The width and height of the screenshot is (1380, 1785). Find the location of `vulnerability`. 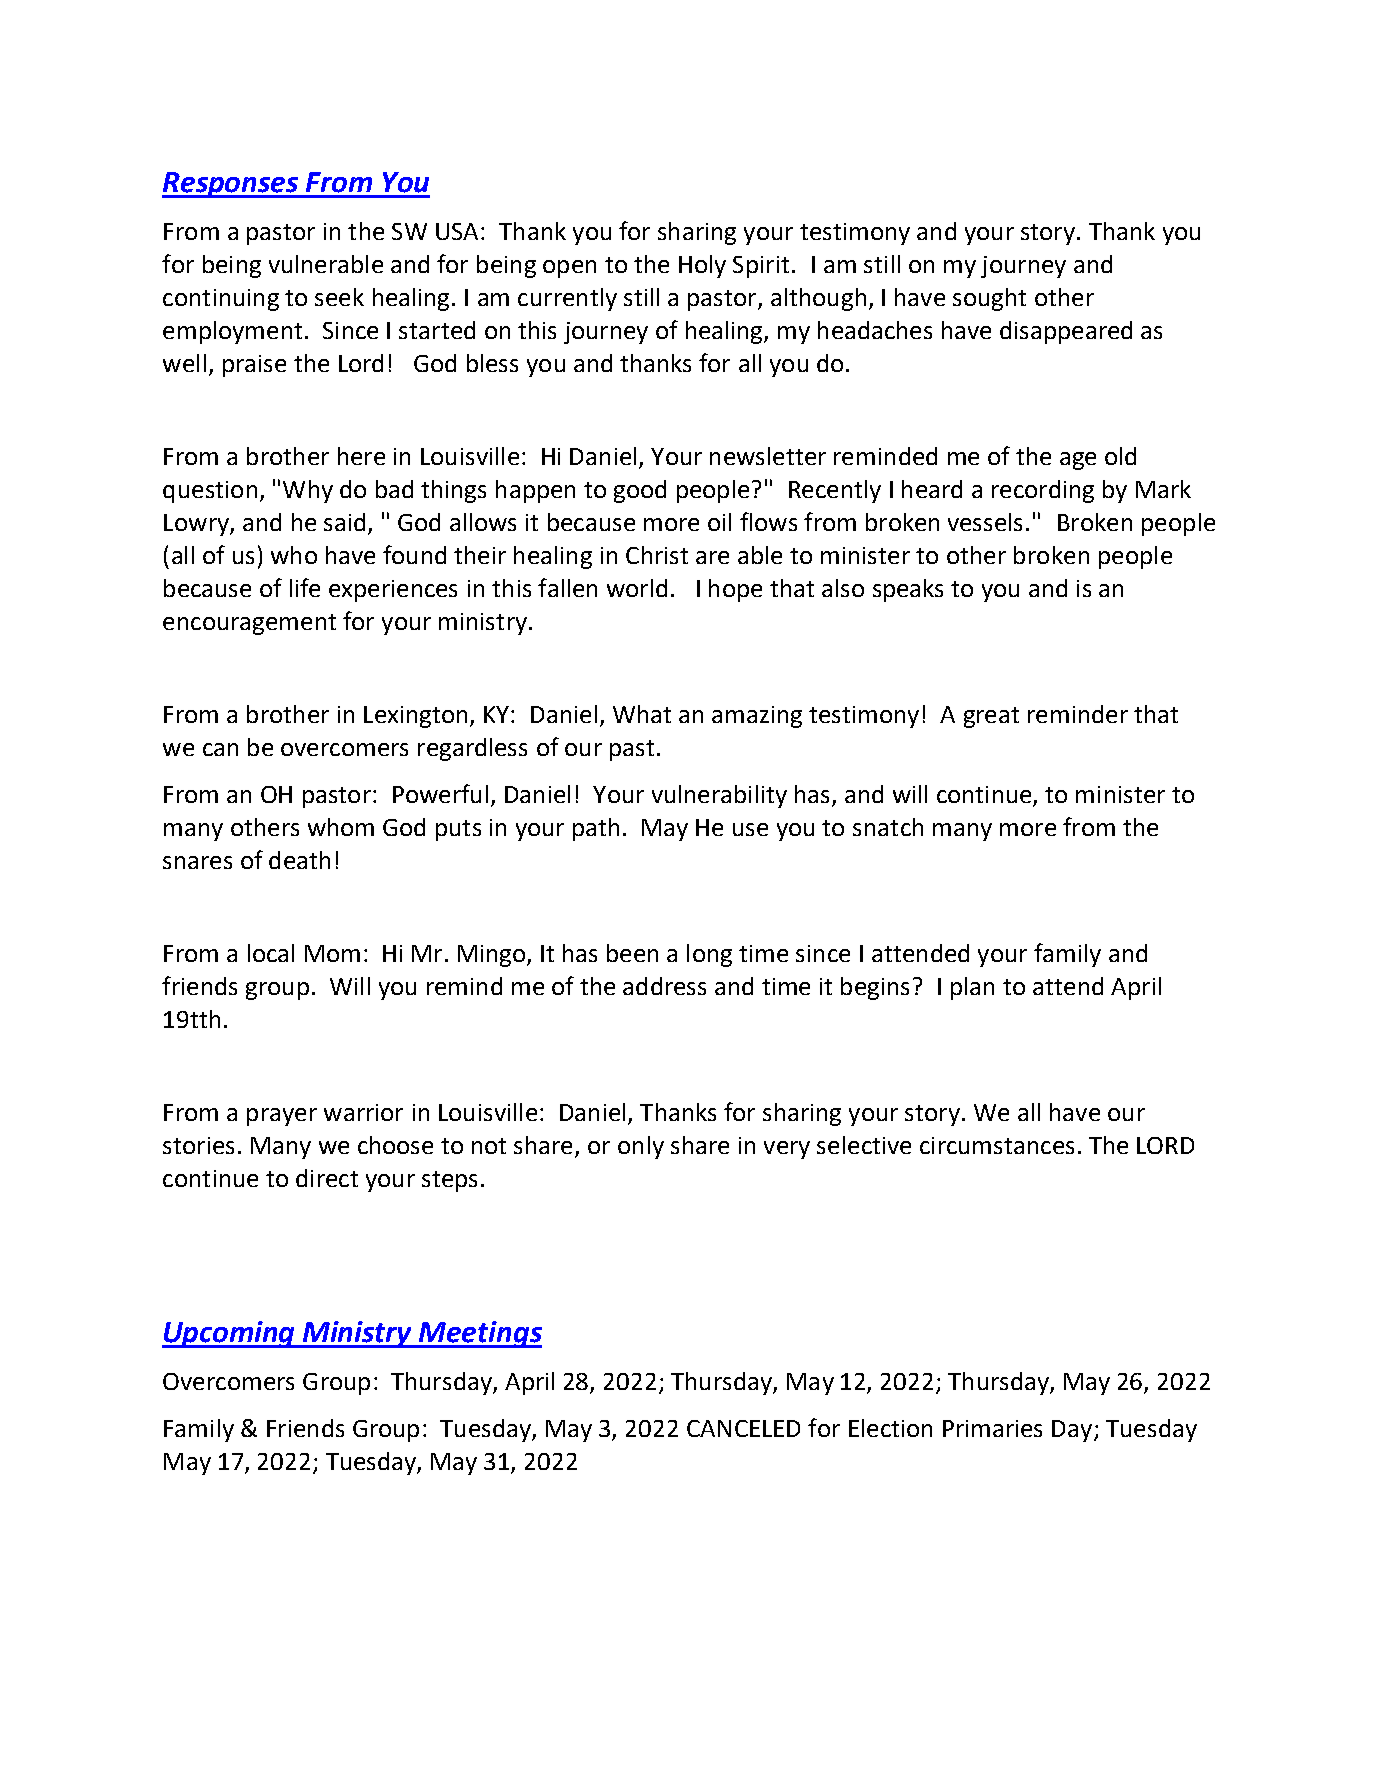

vulnerability is located at coordinates (719, 796).
